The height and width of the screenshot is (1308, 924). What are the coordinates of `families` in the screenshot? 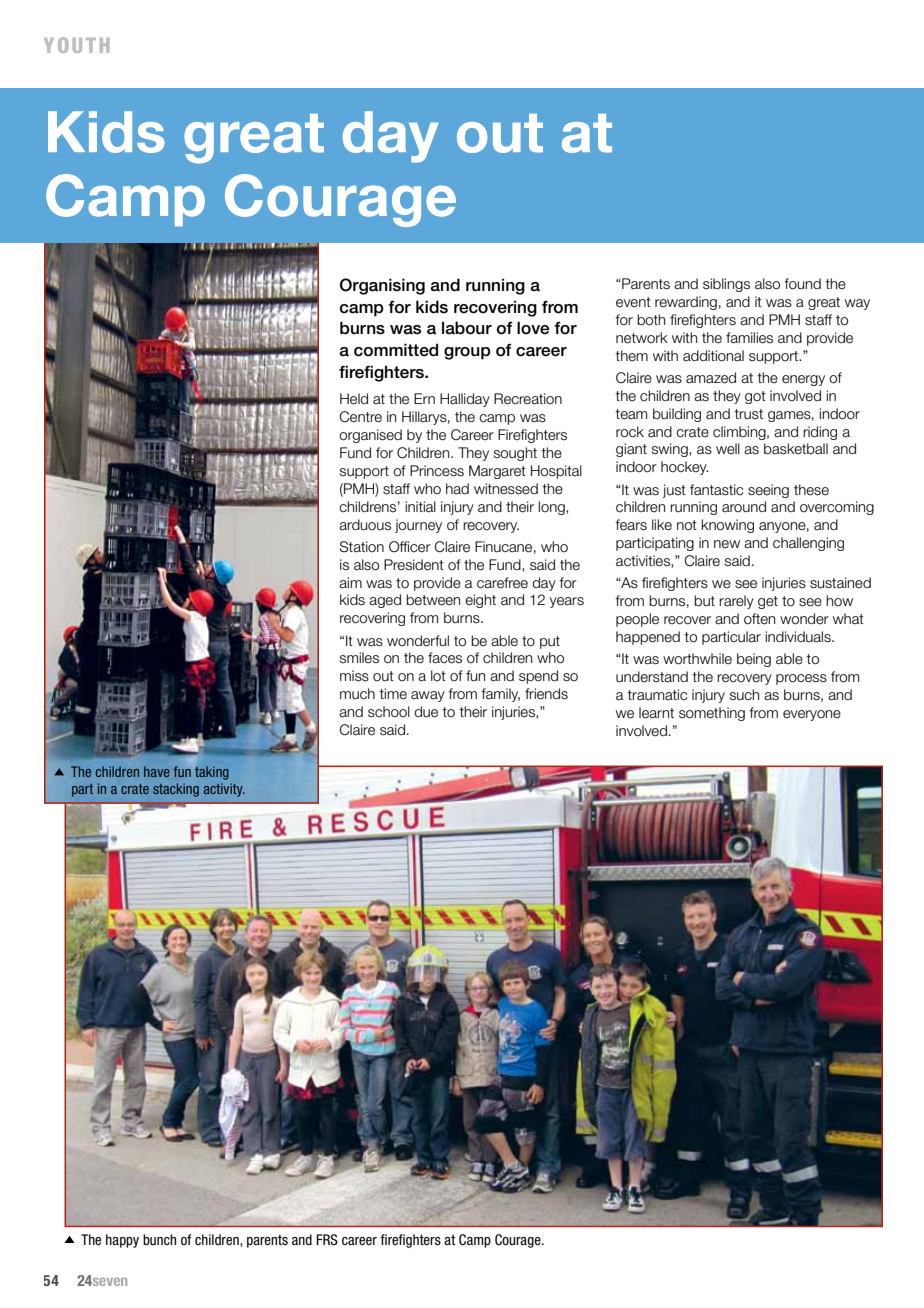 It's located at (749, 338).
